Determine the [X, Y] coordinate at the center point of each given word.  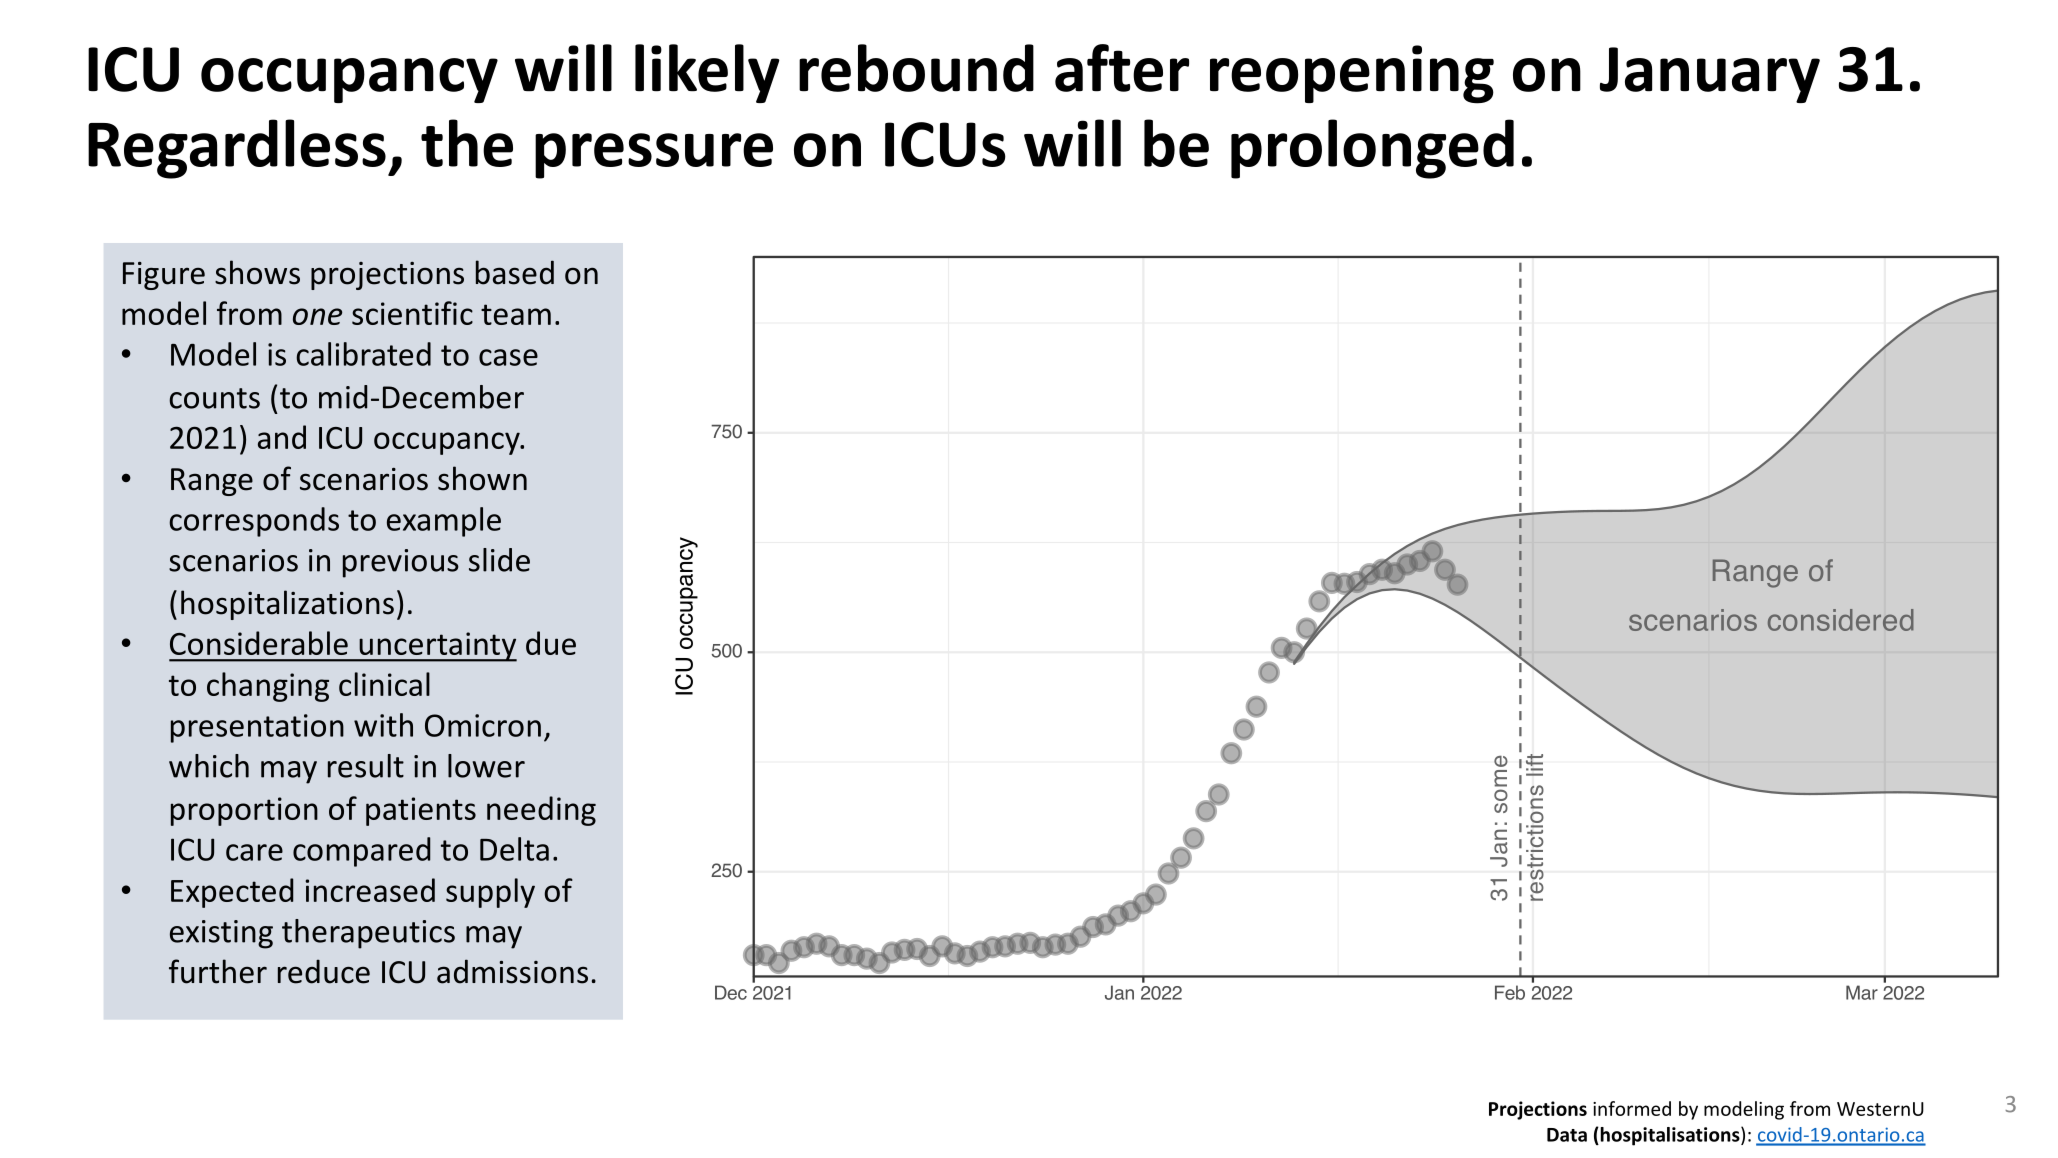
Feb [1510, 992]
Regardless [237, 149]
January [1710, 75]
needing [541, 811]
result [366, 766]
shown [482, 478]
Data [1567, 1135]
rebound [916, 68]
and [282, 437]
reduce [324, 971]
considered [1841, 620]
